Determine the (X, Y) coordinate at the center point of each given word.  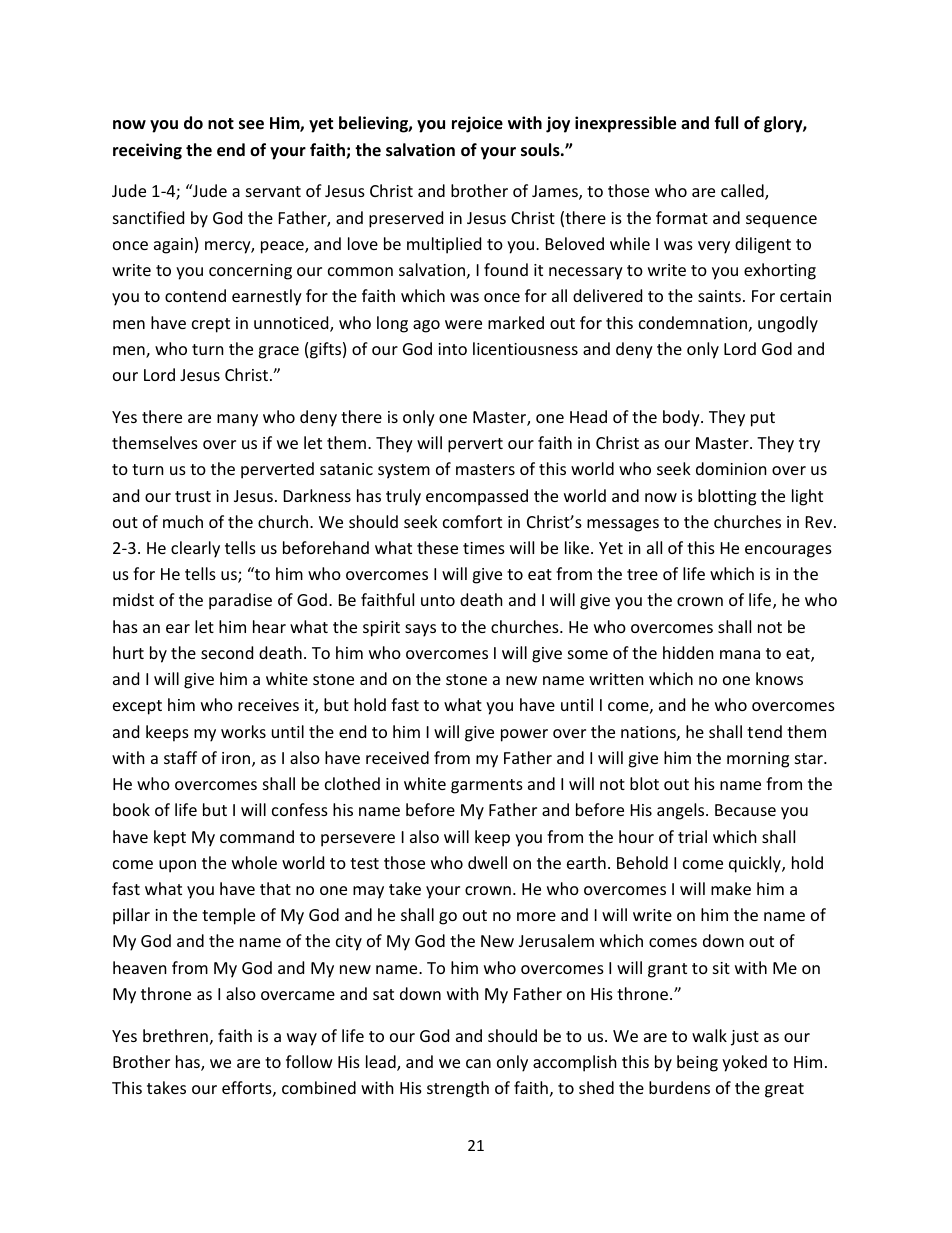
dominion (731, 468)
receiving (147, 151)
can (478, 1063)
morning (758, 760)
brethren (175, 1035)
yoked (744, 1063)
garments (487, 786)
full (726, 122)
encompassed (477, 497)
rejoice (477, 124)
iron (237, 759)
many (237, 420)
